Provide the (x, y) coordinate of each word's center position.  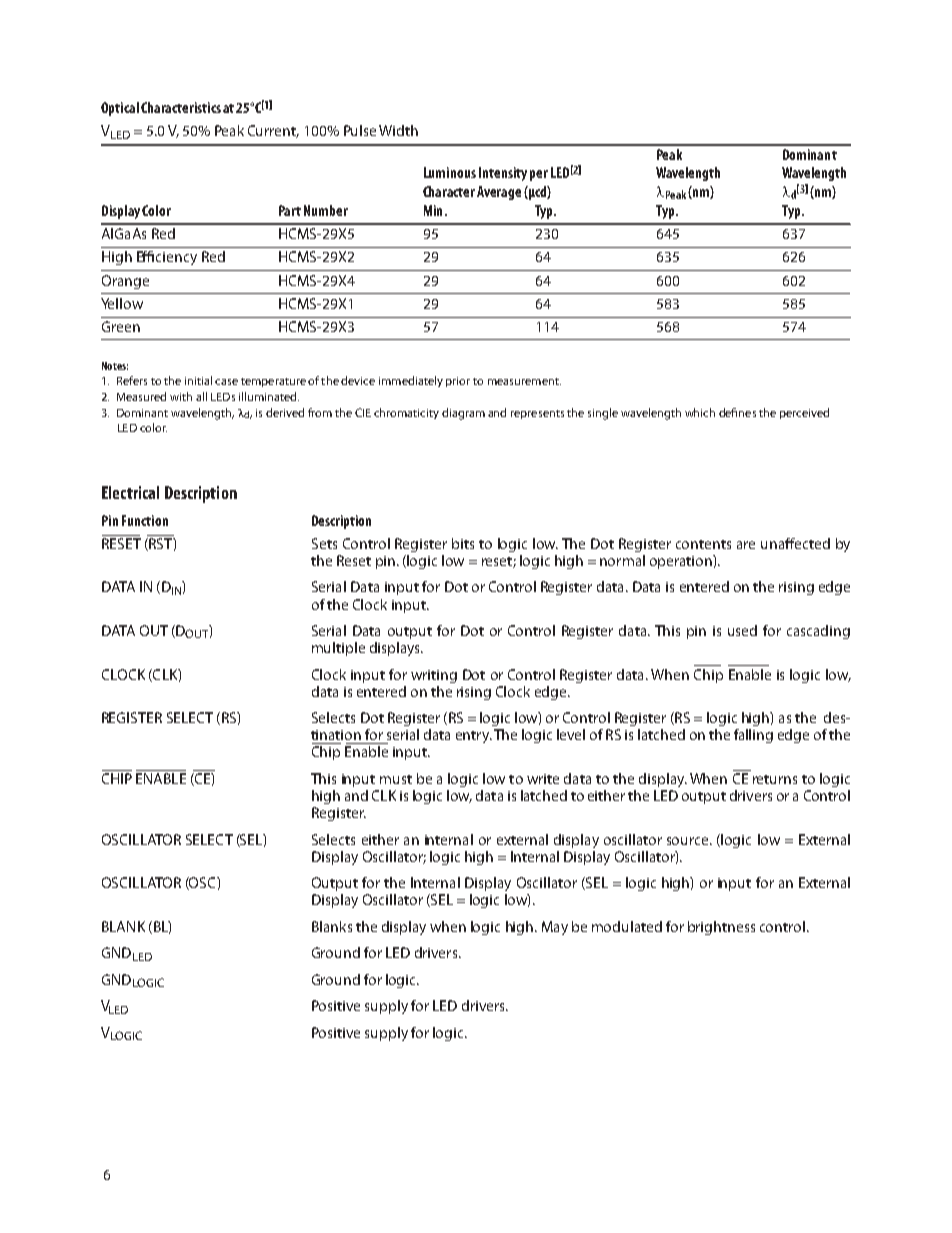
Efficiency (167, 258)
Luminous (450, 172)
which (700, 412)
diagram (463, 414)
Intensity (503, 174)
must (396, 779)
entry (474, 737)
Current (273, 131)
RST (160, 544)
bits (463, 543)
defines (737, 412)
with (181, 396)
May (555, 928)
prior (458, 382)
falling (753, 736)
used (742, 630)
